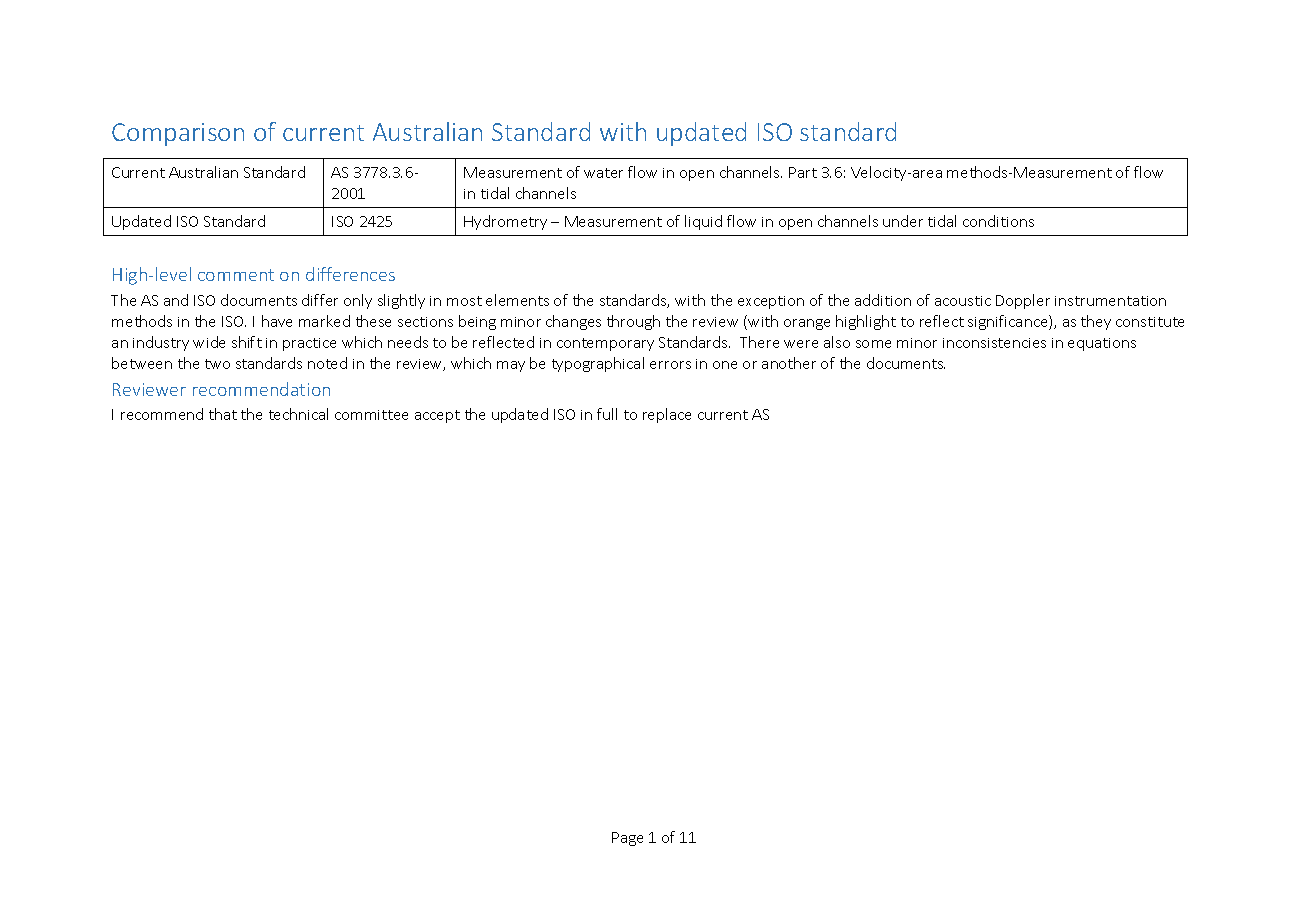  What do you see at coordinates (1009, 322) in the screenshot?
I see `significance` at bounding box center [1009, 322].
